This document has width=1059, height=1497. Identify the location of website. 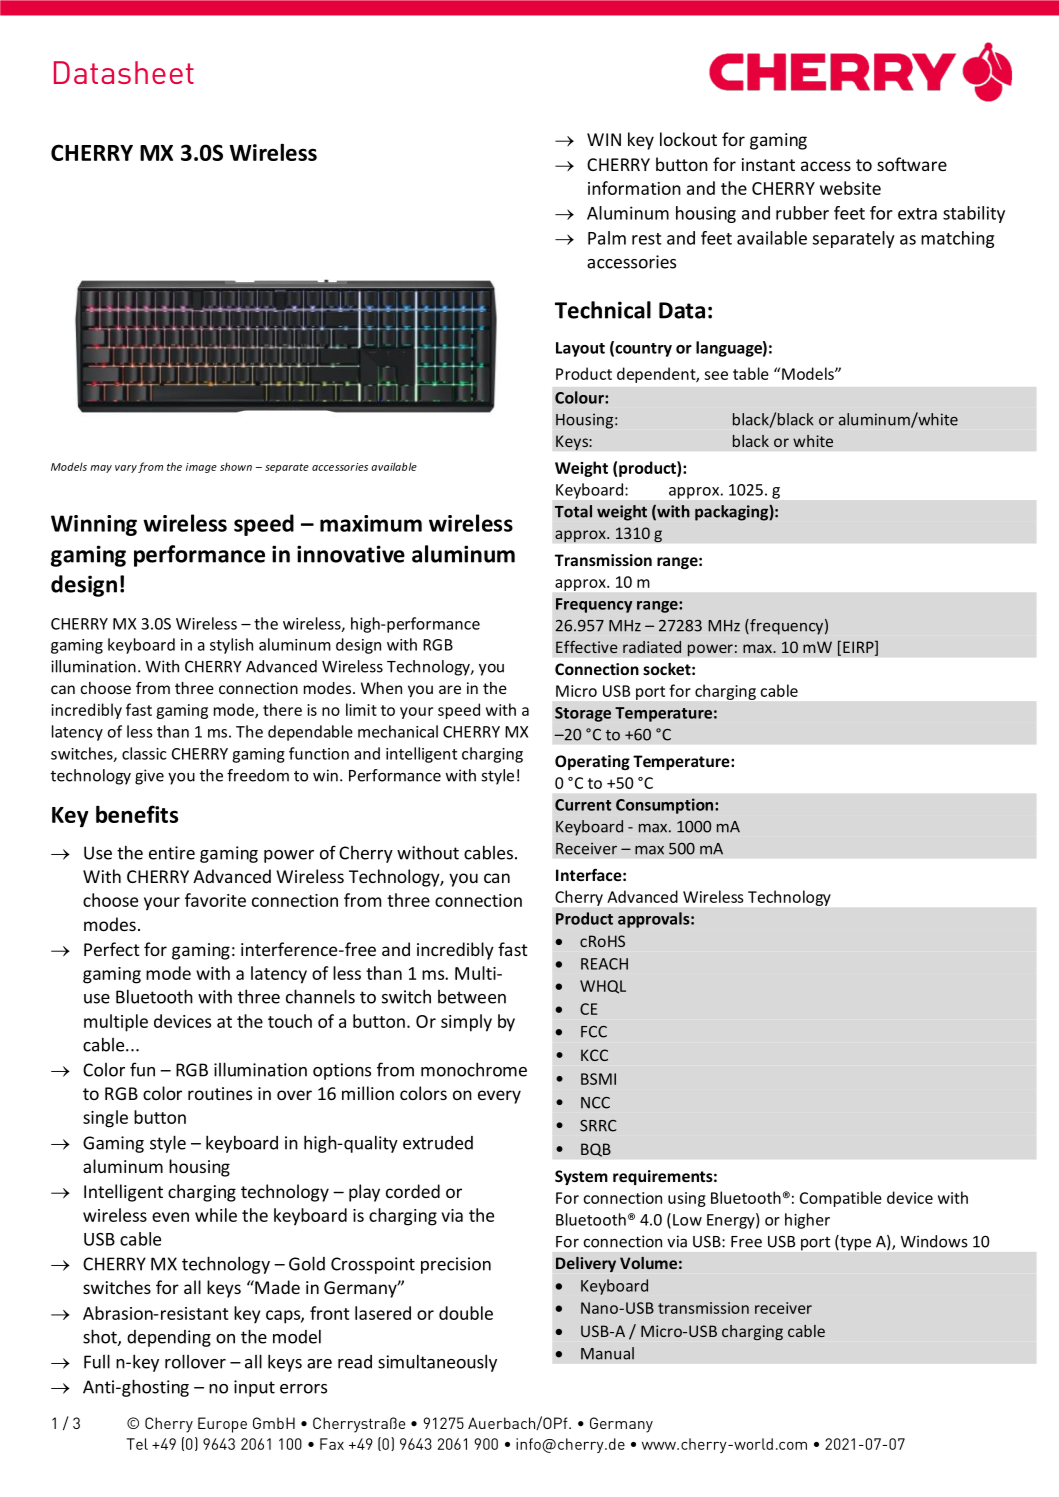
(850, 188).
